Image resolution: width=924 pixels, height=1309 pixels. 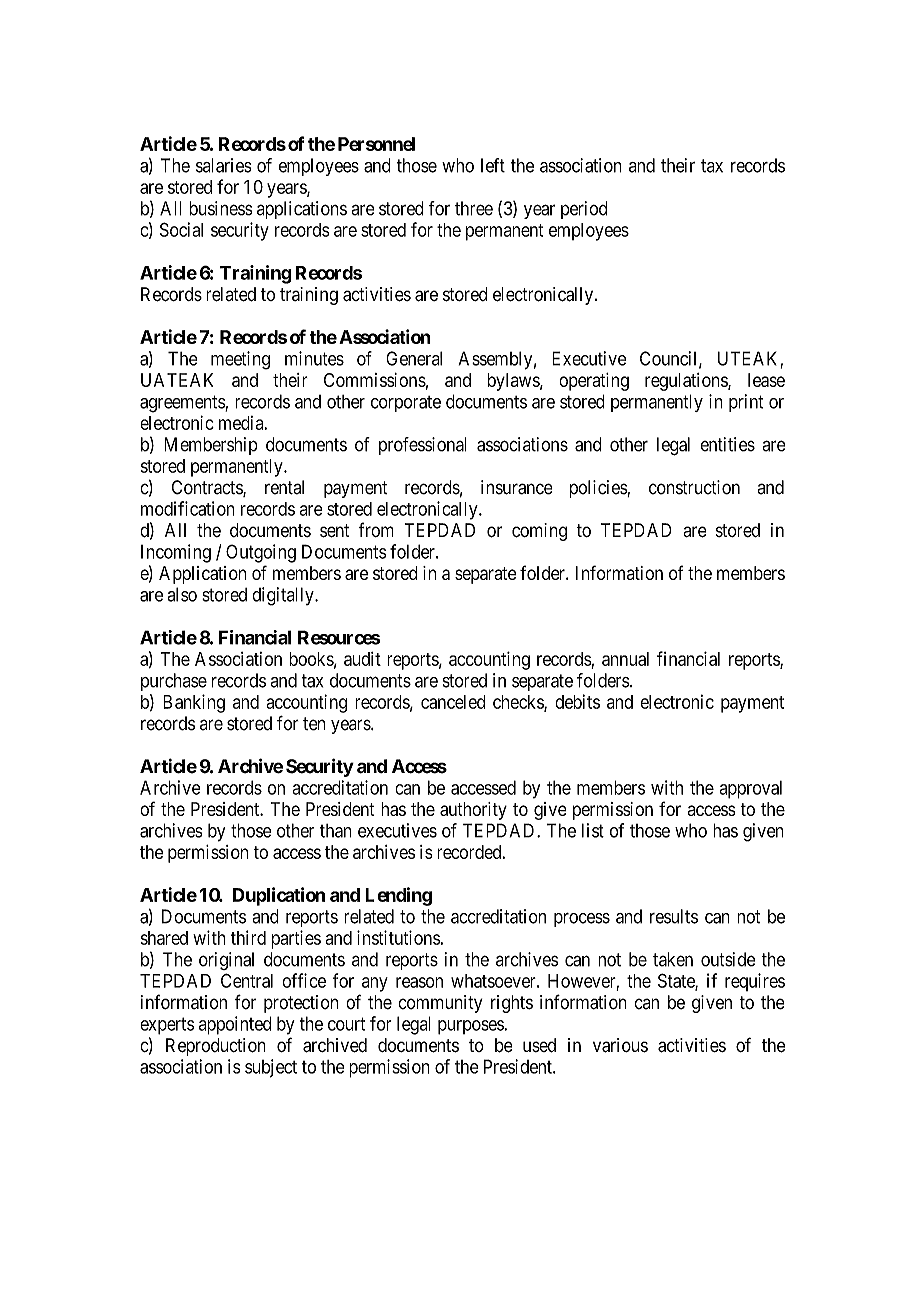 I want to click on construction, so click(x=694, y=487).
